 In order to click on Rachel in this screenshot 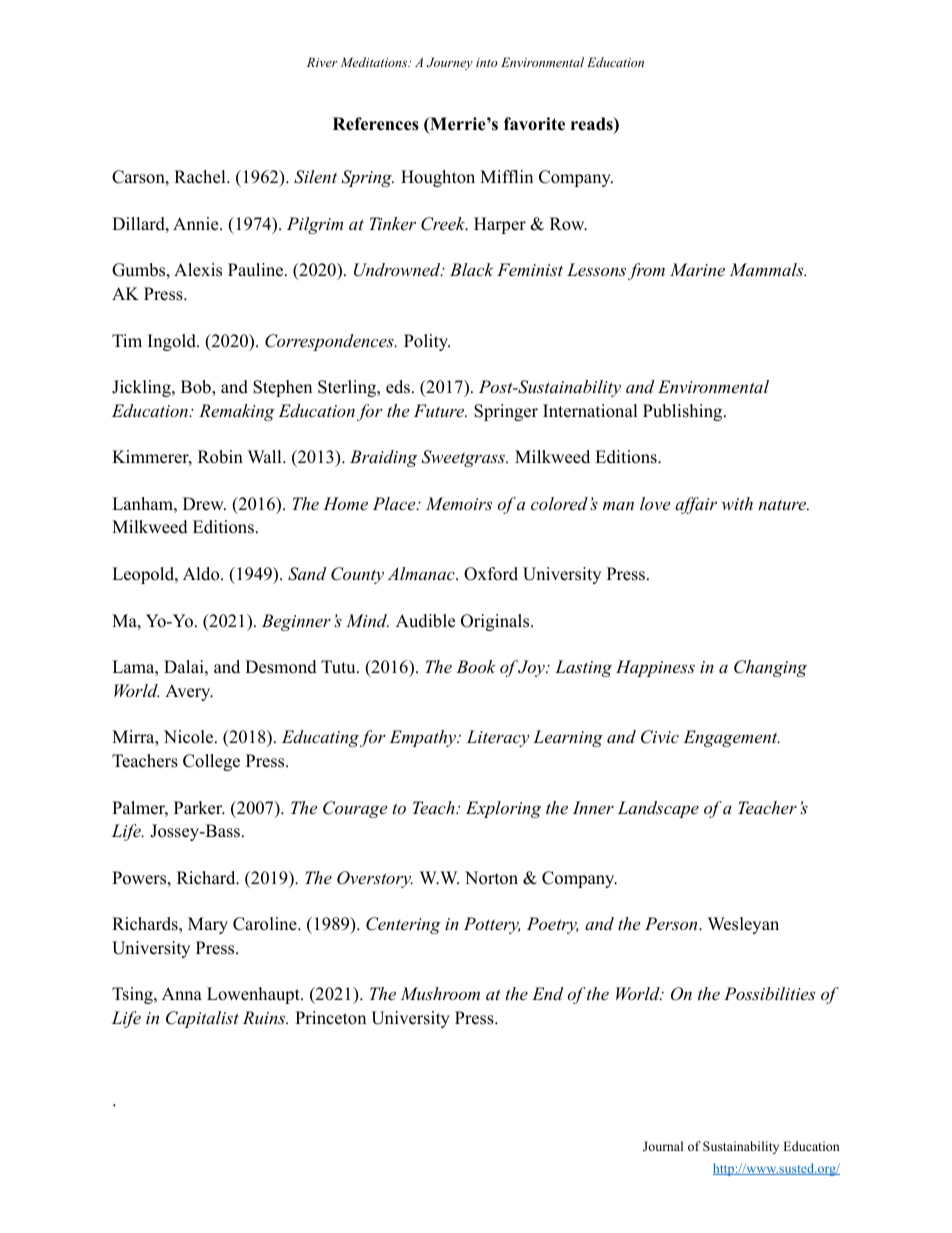, I will do `click(201, 177)`.
